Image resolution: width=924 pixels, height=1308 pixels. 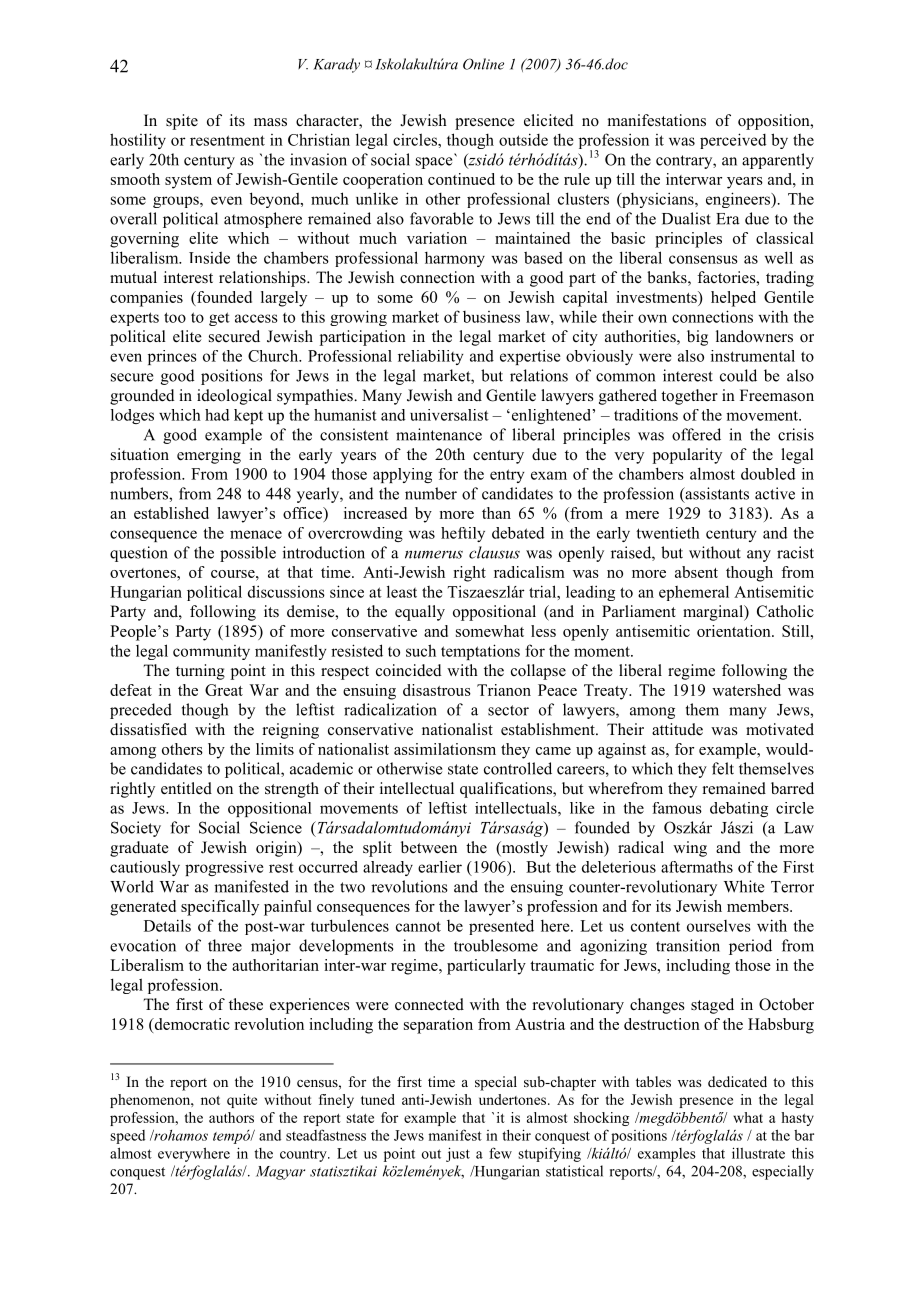 I want to click on authors, so click(x=231, y=1117).
